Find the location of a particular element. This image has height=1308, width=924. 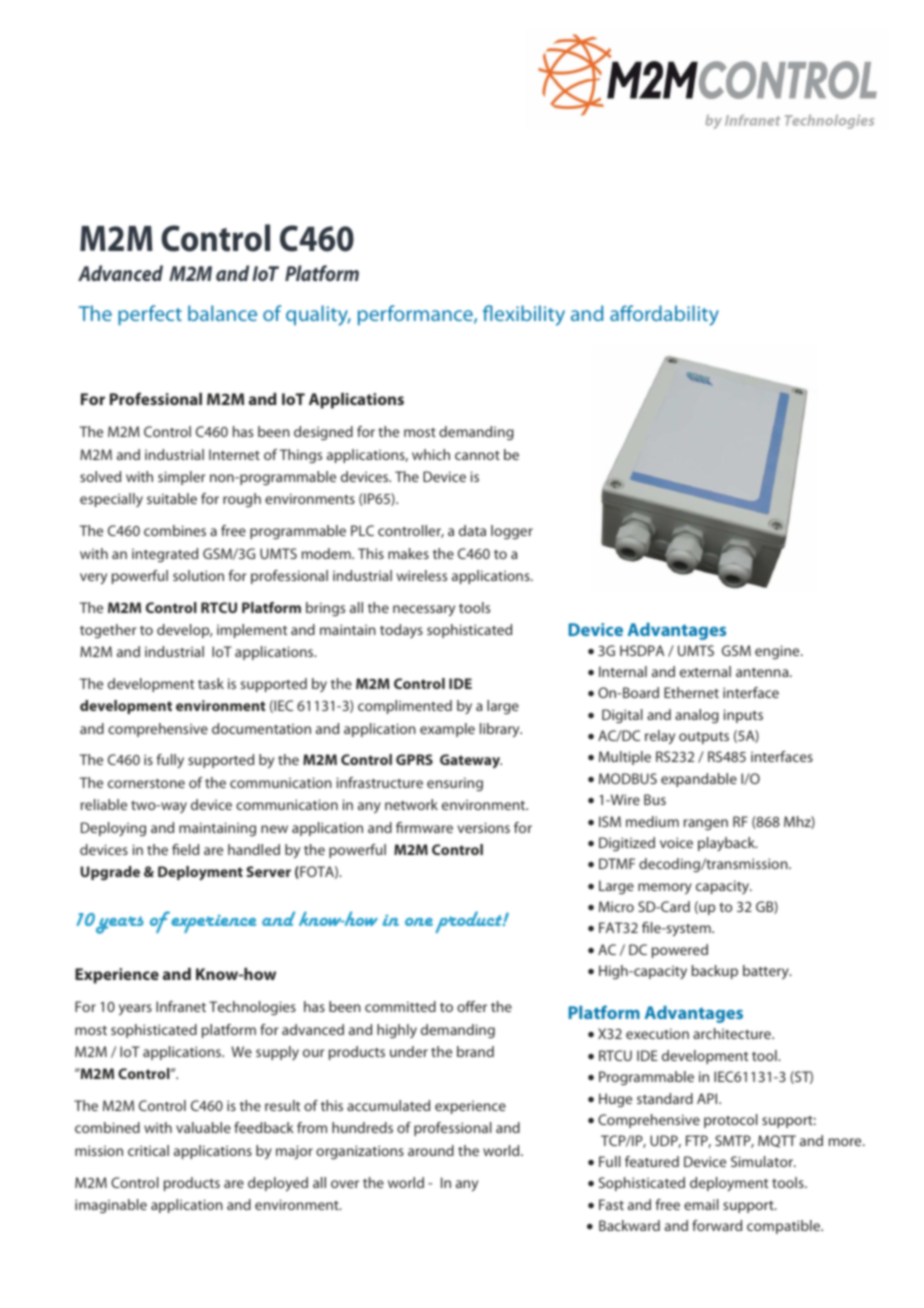

email is located at coordinates (701, 1204).
